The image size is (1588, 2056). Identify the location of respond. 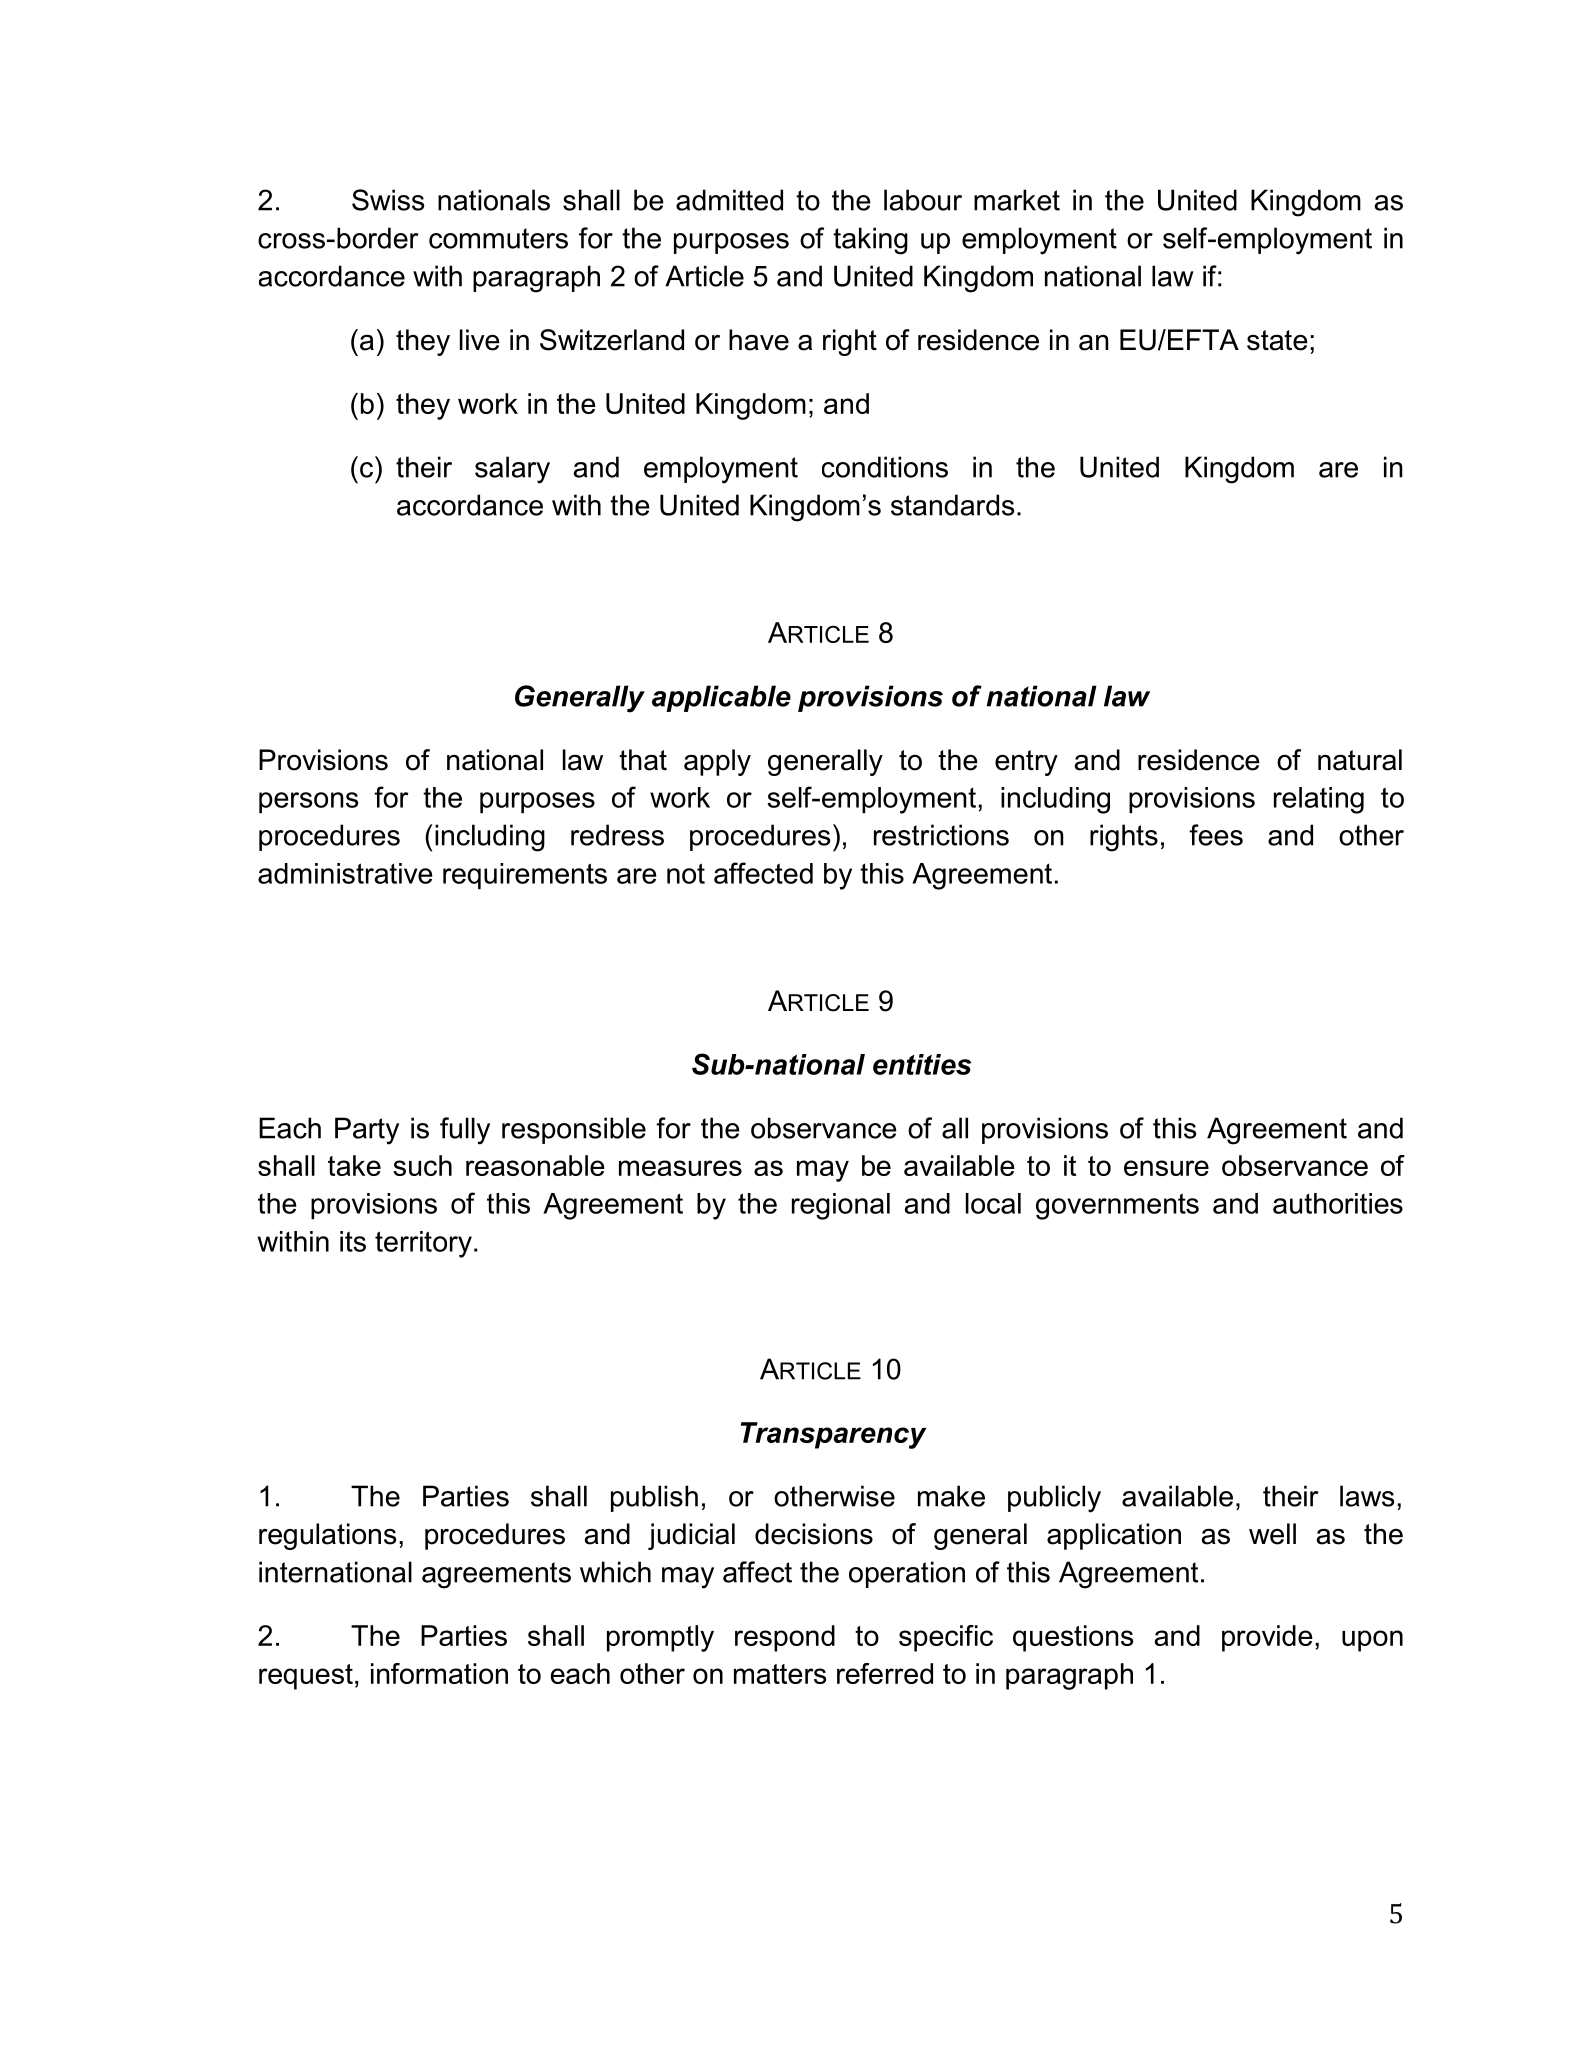
(785, 1638).
